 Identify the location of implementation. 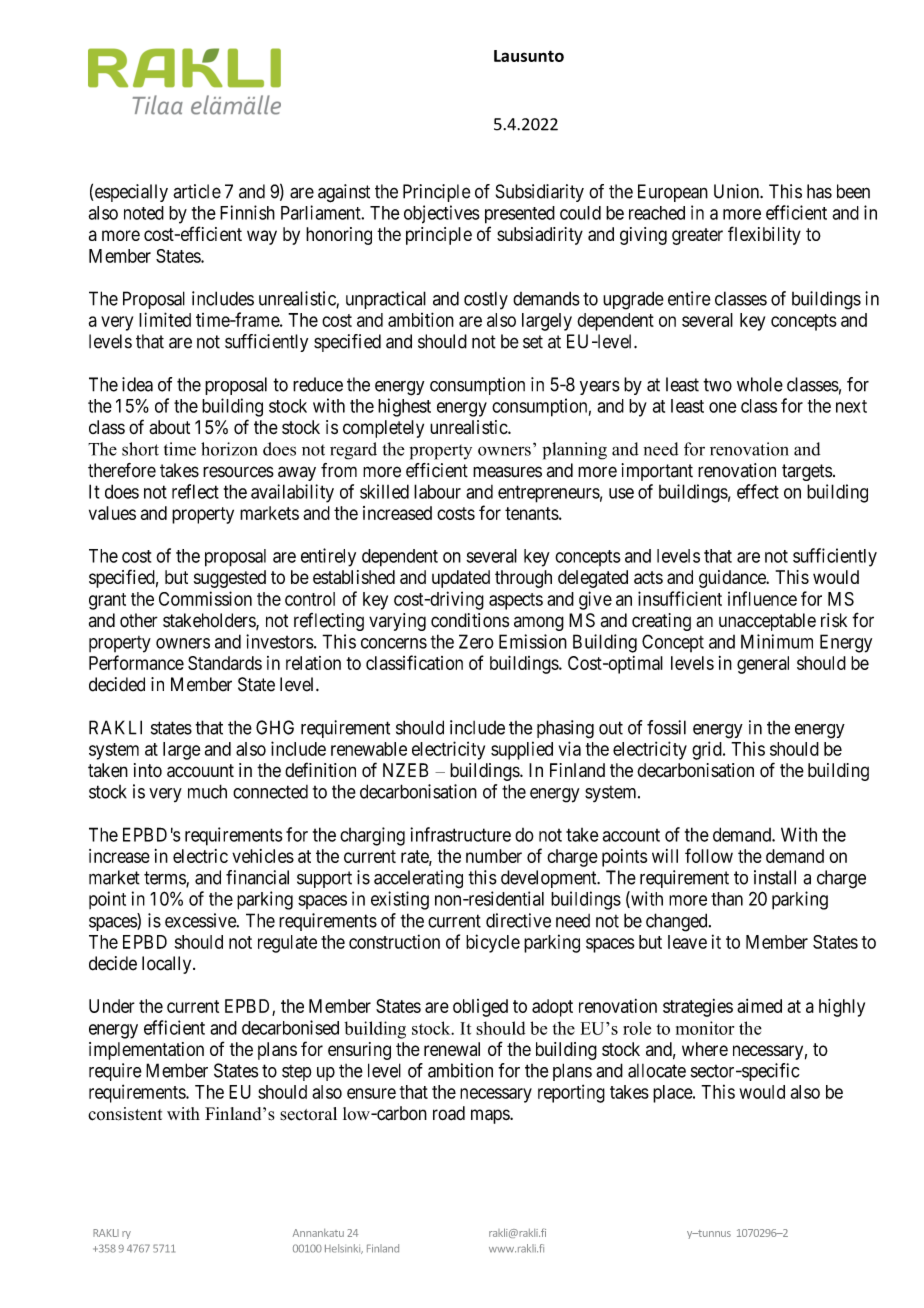
(146, 1051).
